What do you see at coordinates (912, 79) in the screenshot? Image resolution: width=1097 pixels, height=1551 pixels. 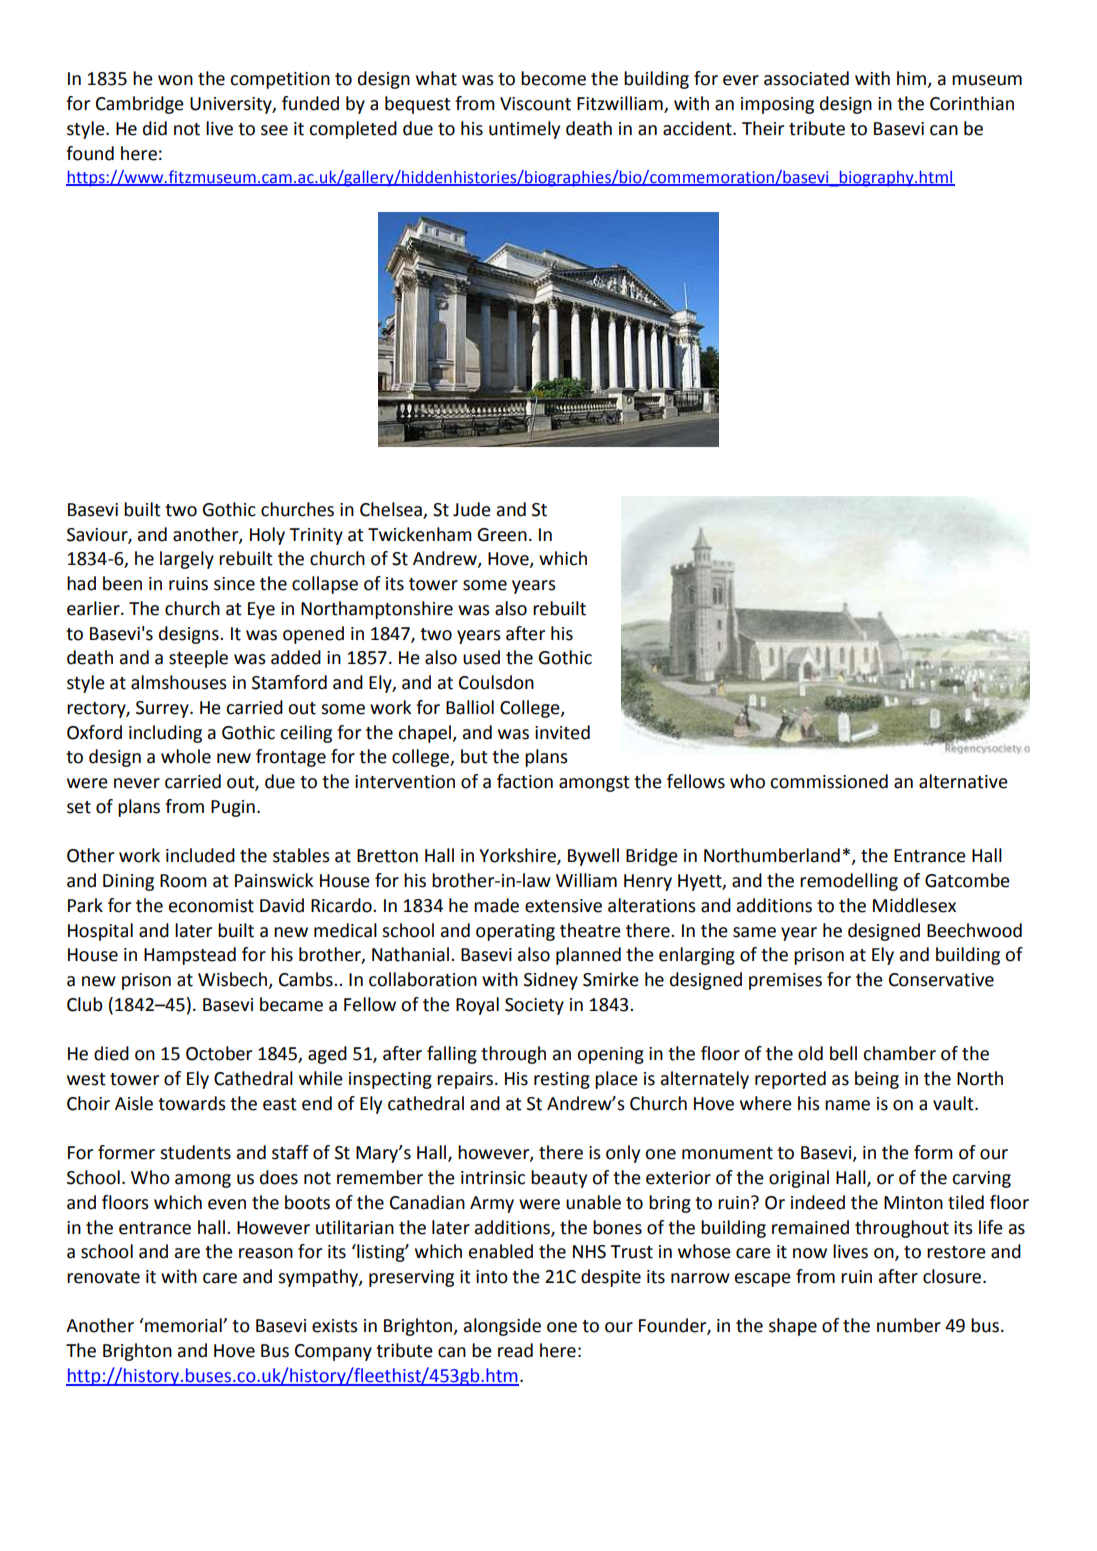 I see `him` at bounding box center [912, 79].
